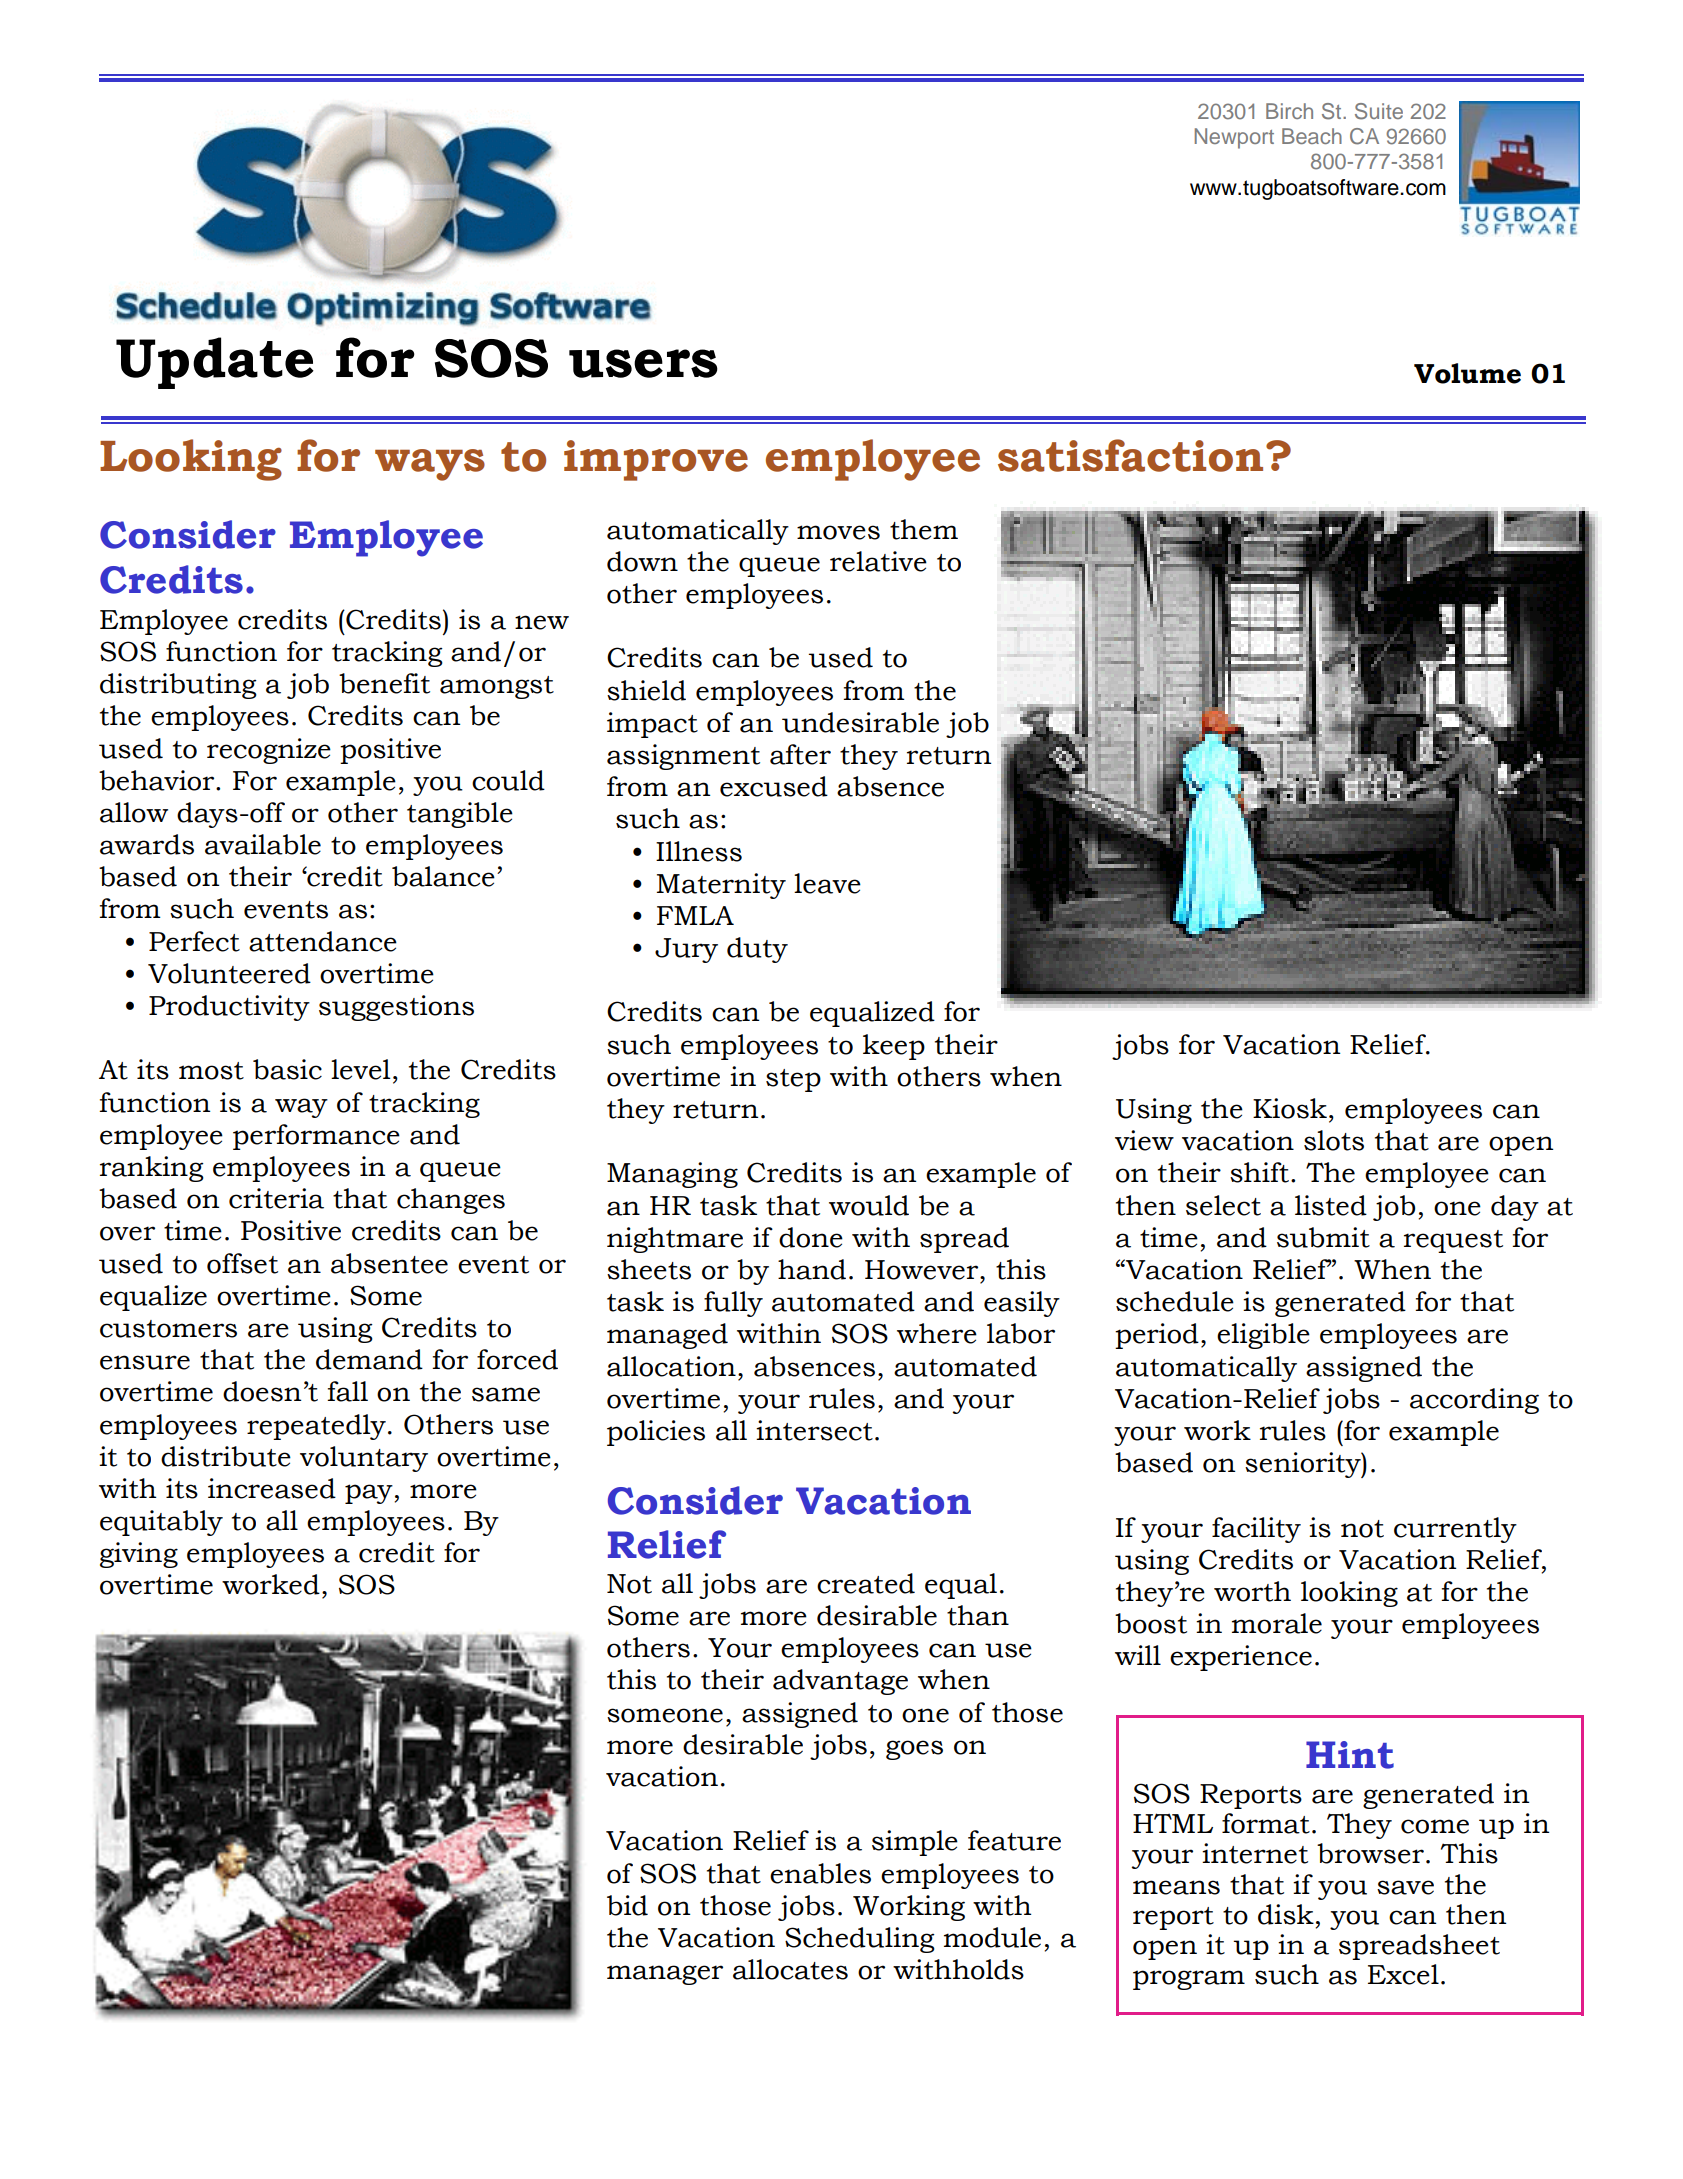 This screenshot has height=2179, width=1683. What do you see at coordinates (643, 363) in the screenshot?
I see `users` at bounding box center [643, 363].
